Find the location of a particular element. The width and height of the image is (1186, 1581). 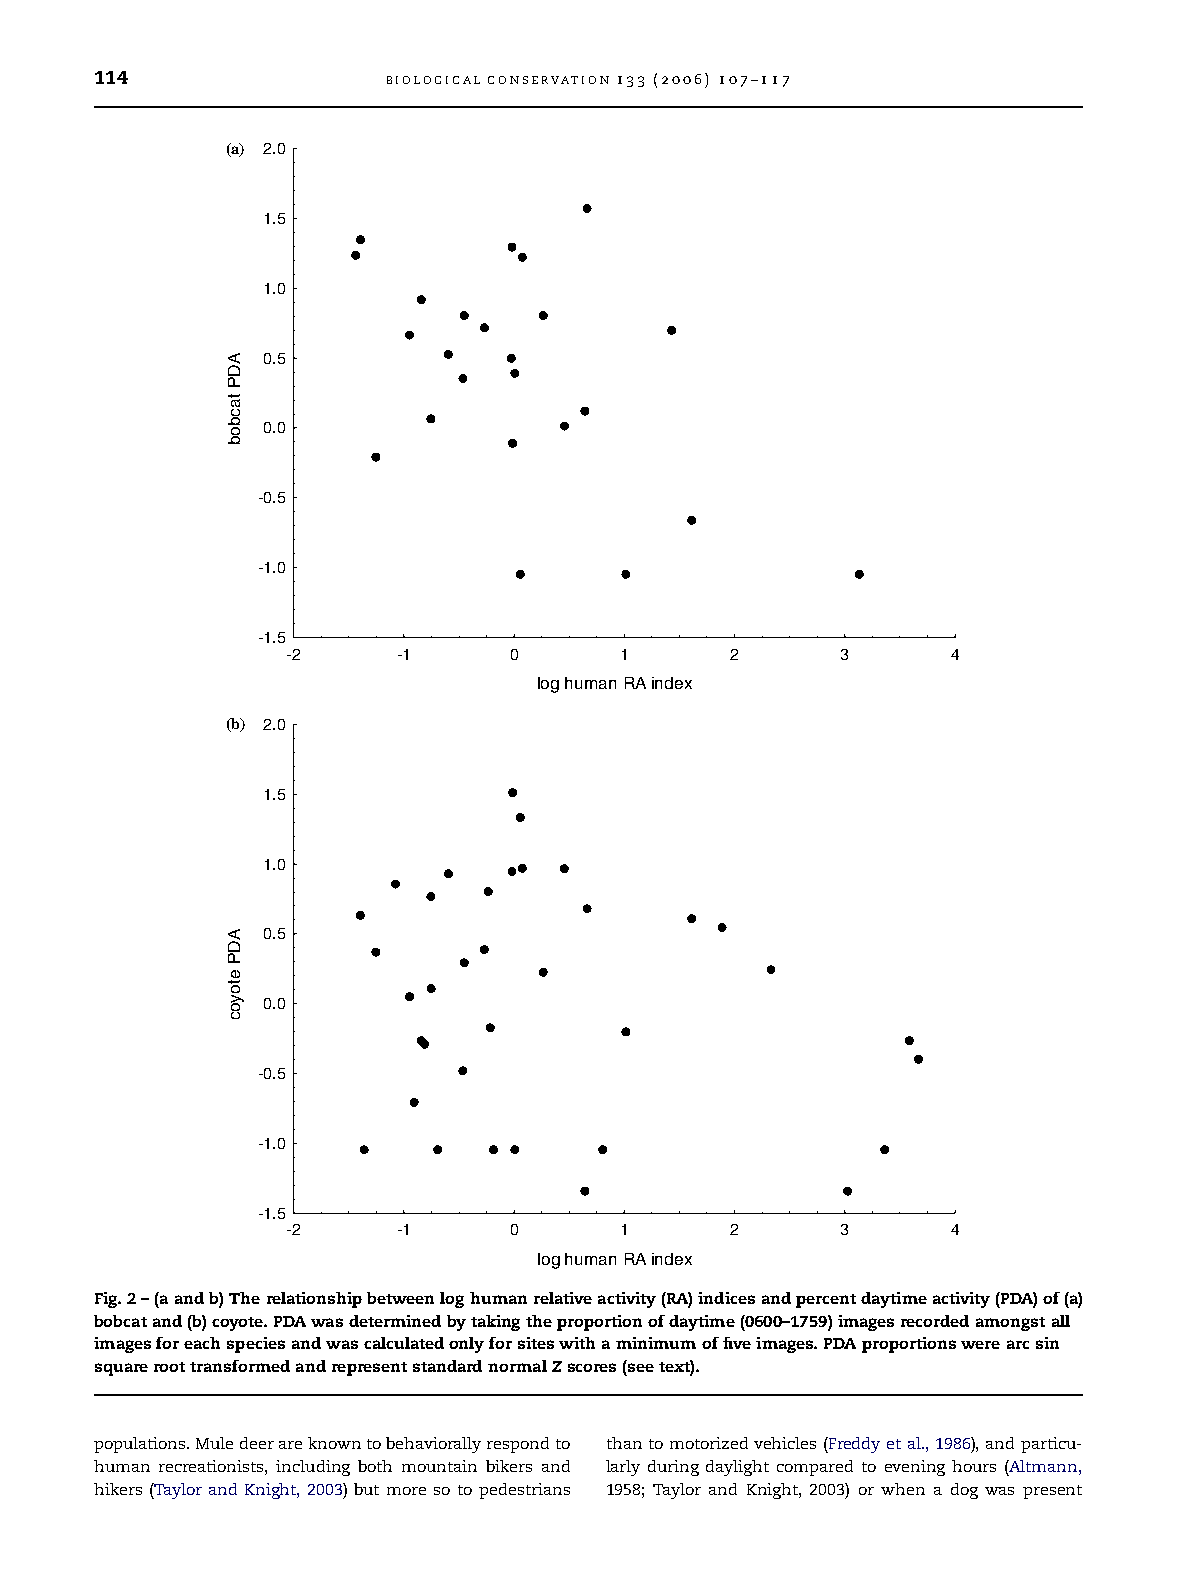

percent is located at coordinates (826, 1301).
